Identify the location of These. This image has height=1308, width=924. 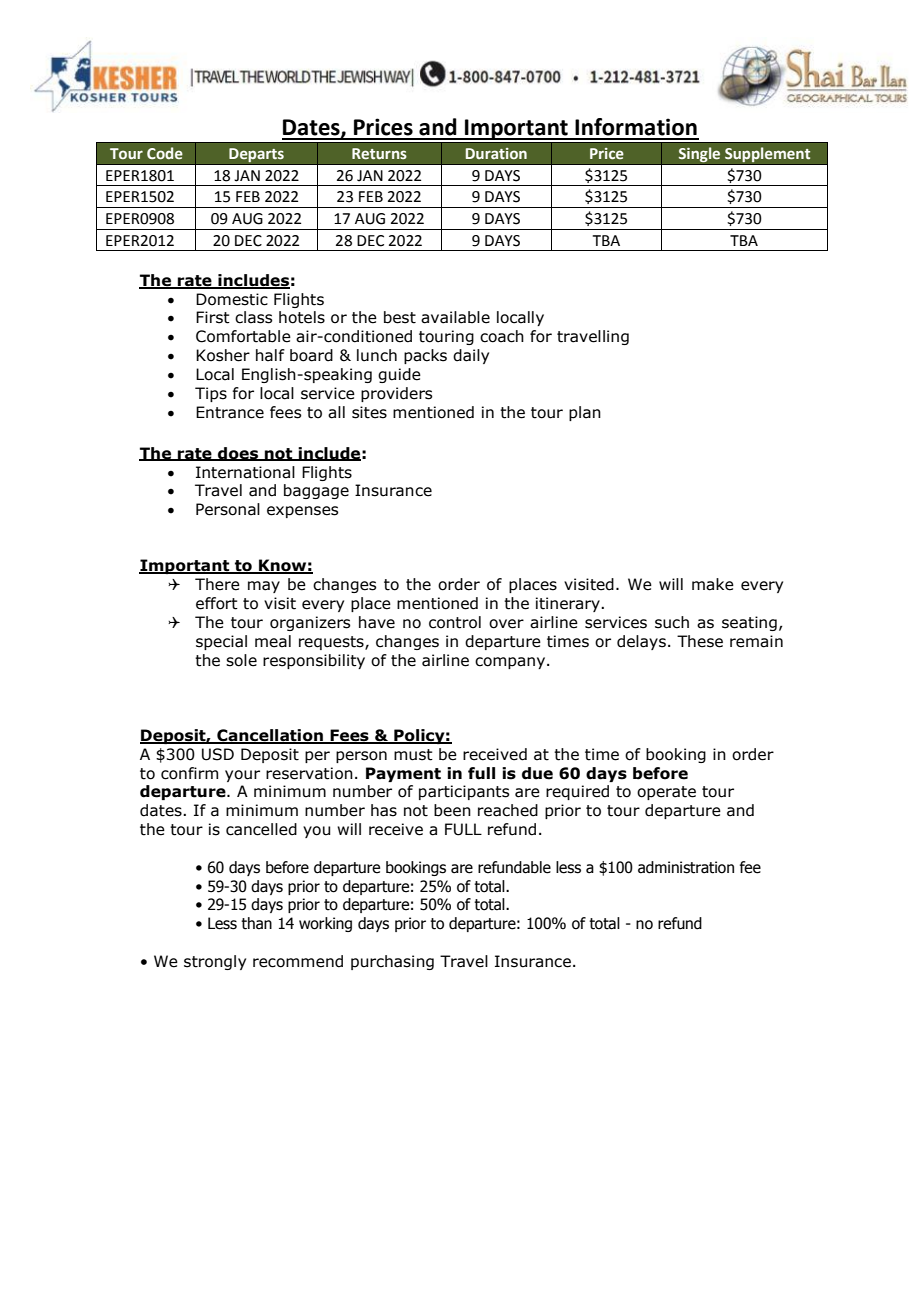
(700, 641).
